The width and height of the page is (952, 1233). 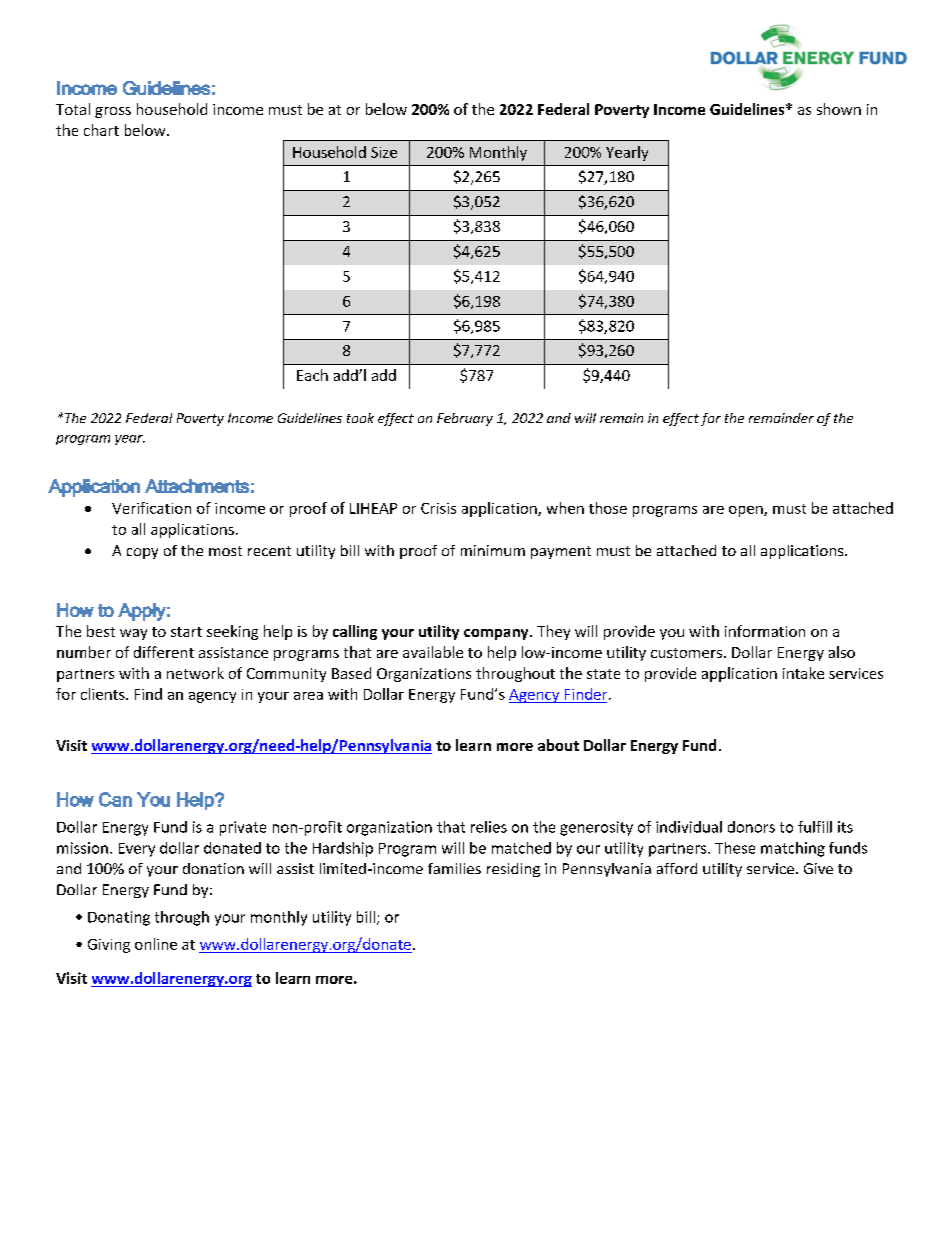 What do you see at coordinates (101, 130) in the page?
I see `chart` at bounding box center [101, 130].
